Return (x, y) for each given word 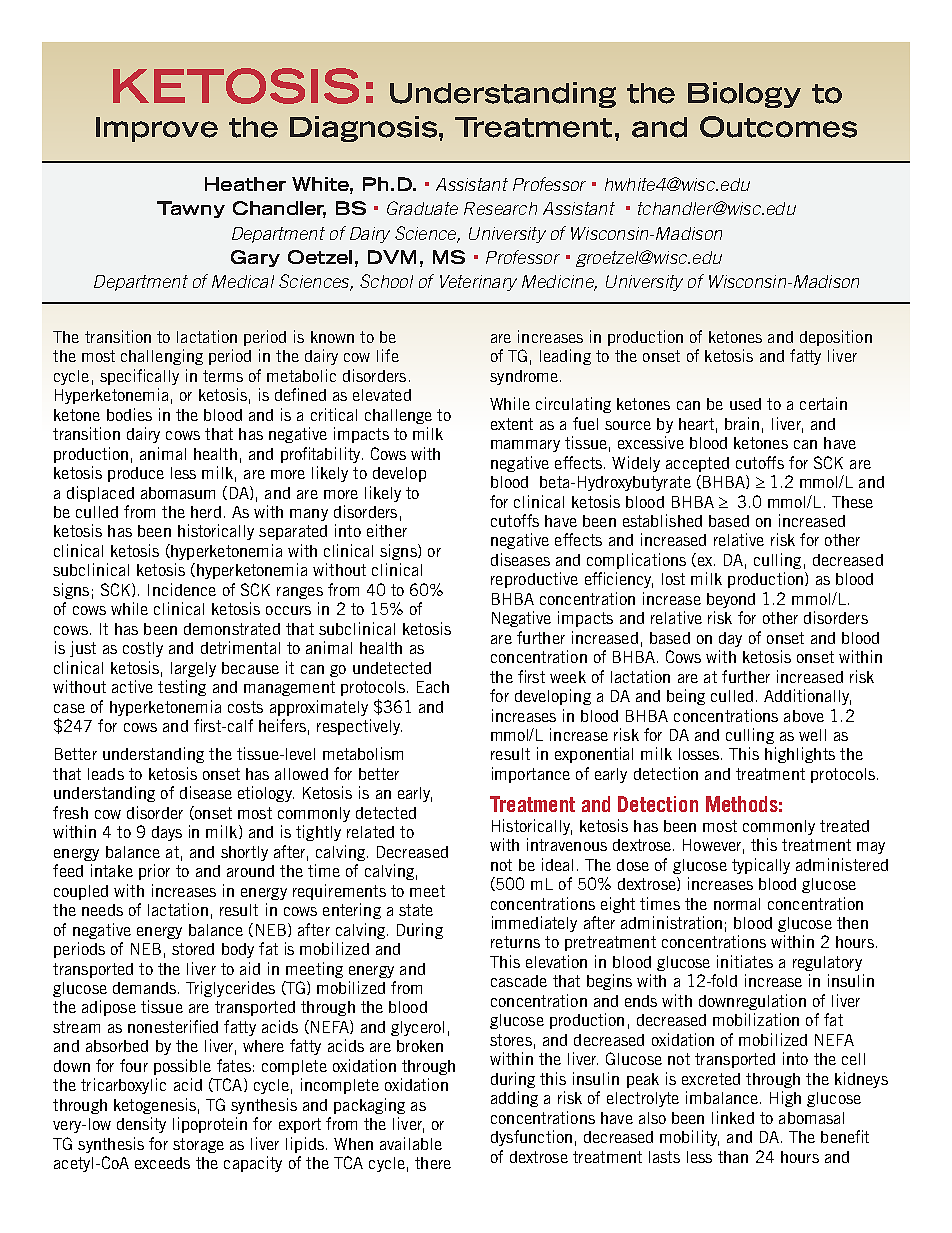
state (416, 910)
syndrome (524, 377)
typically (761, 866)
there (433, 1163)
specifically (139, 377)
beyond (731, 600)
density (141, 1125)
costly (143, 649)
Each (433, 687)
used (745, 404)
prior (154, 872)
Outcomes (778, 127)
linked (733, 1117)
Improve (157, 129)
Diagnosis (365, 129)
